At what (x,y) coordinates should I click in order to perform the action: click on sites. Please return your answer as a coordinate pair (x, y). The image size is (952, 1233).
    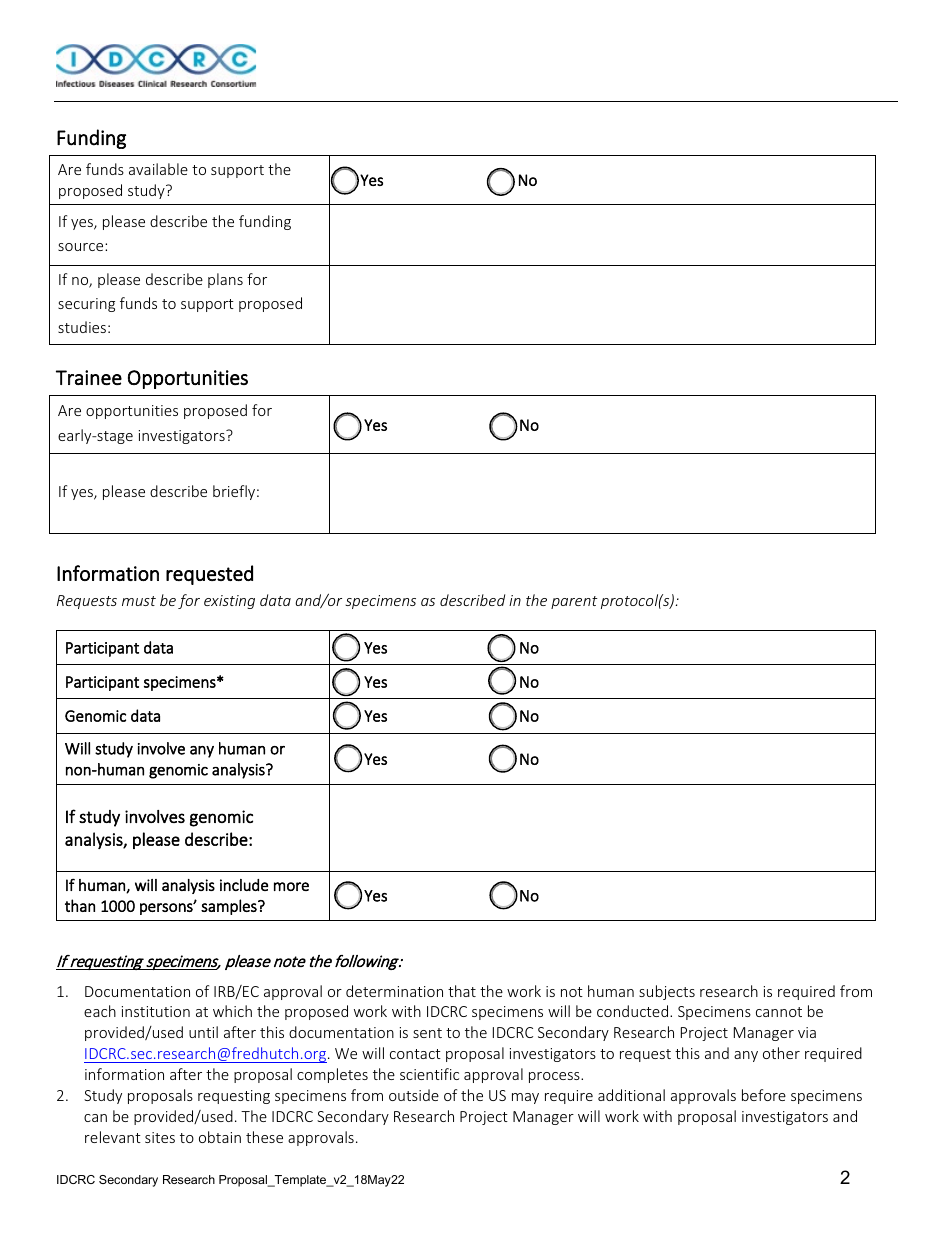
    Looking at the image, I should click on (160, 1137).
